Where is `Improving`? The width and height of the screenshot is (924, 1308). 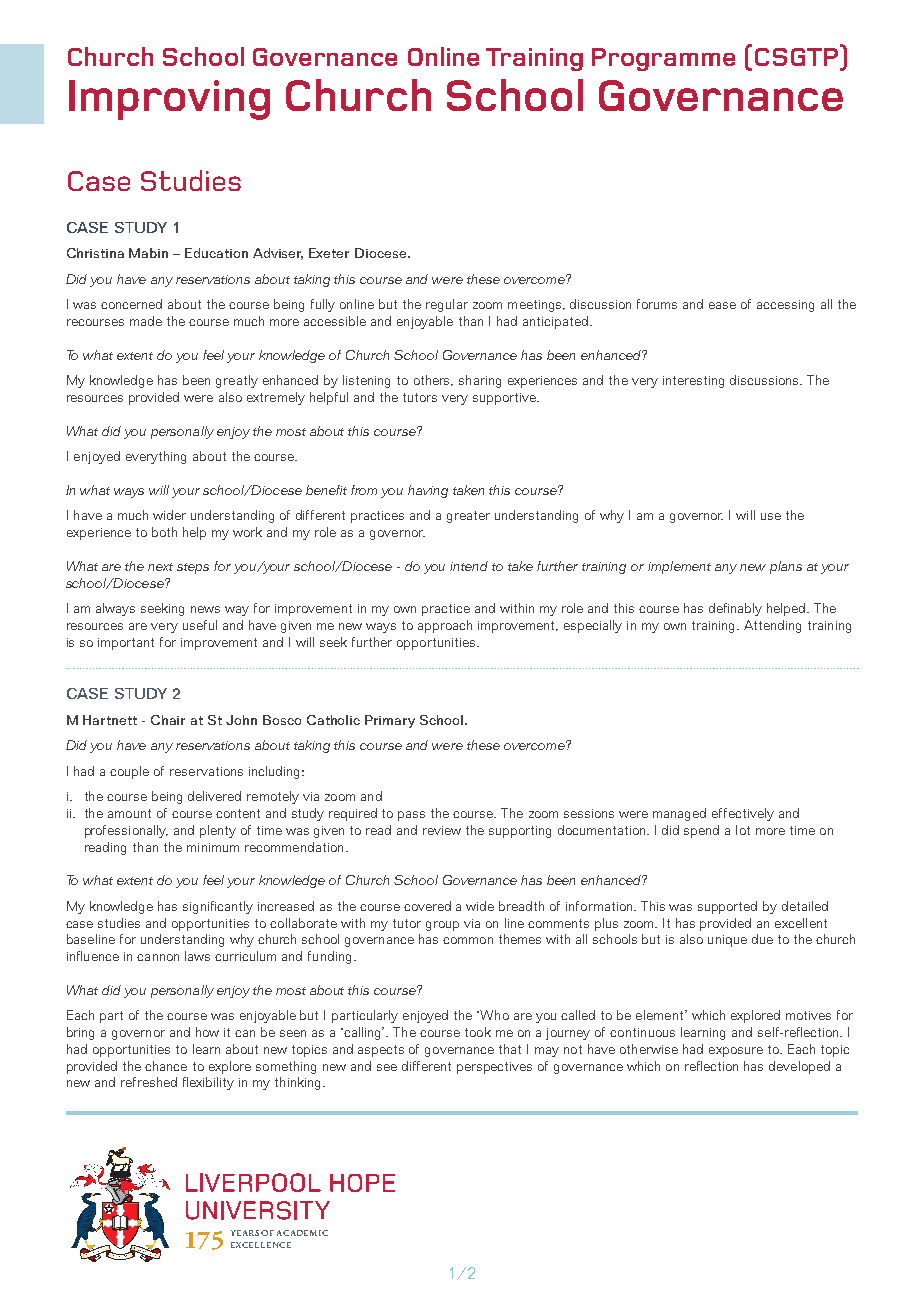 Improving is located at coordinates (169, 100).
